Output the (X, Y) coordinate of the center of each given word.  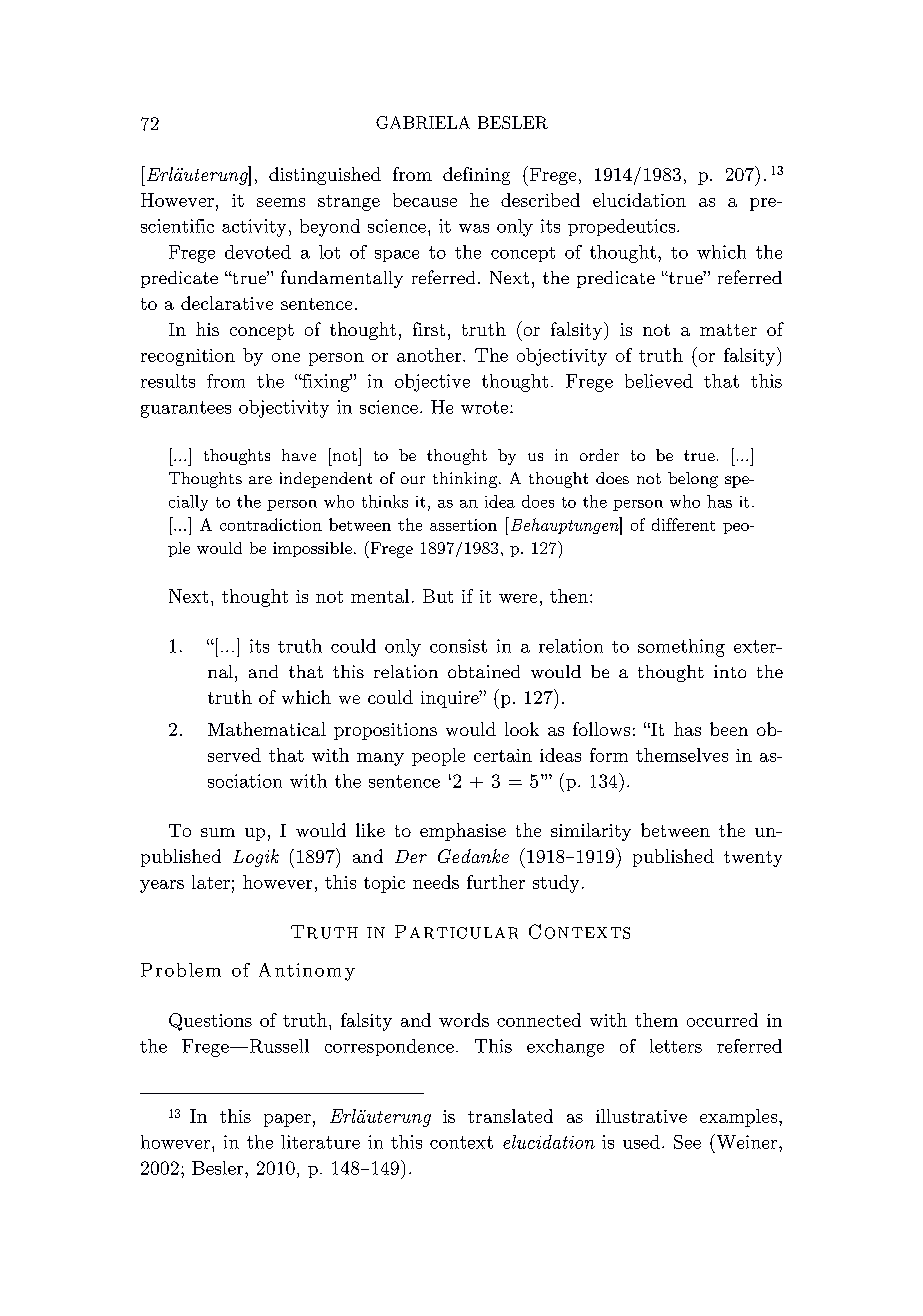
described (540, 200)
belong (693, 480)
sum (218, 832)
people (438, 757)
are (260, 480)
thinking (465, 480)
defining (476, 176)
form (609, 755)
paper (287, 1120)
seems (281, 202)
